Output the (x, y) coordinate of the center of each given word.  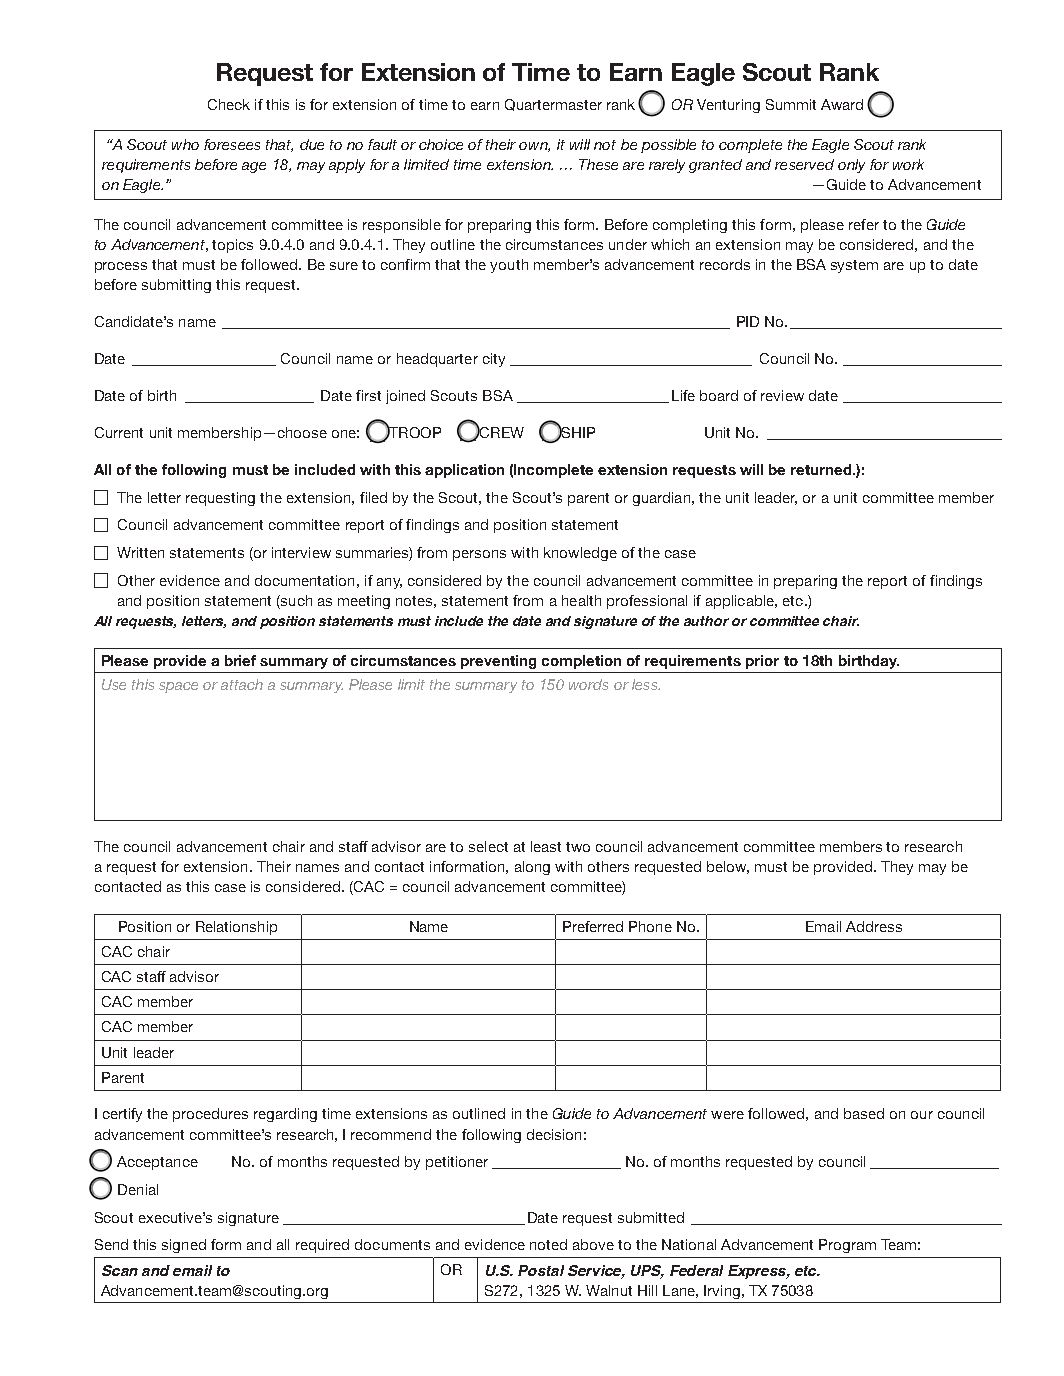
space (178, 687)
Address (874, 926)
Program (847, 1246)
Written (140, 552)
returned (822, 469)
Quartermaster (553, 105)
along (532, 868)
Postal (541, 1270)
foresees (232, 144)
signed (184, 1246)
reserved (804, 164)
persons (479, 555)
